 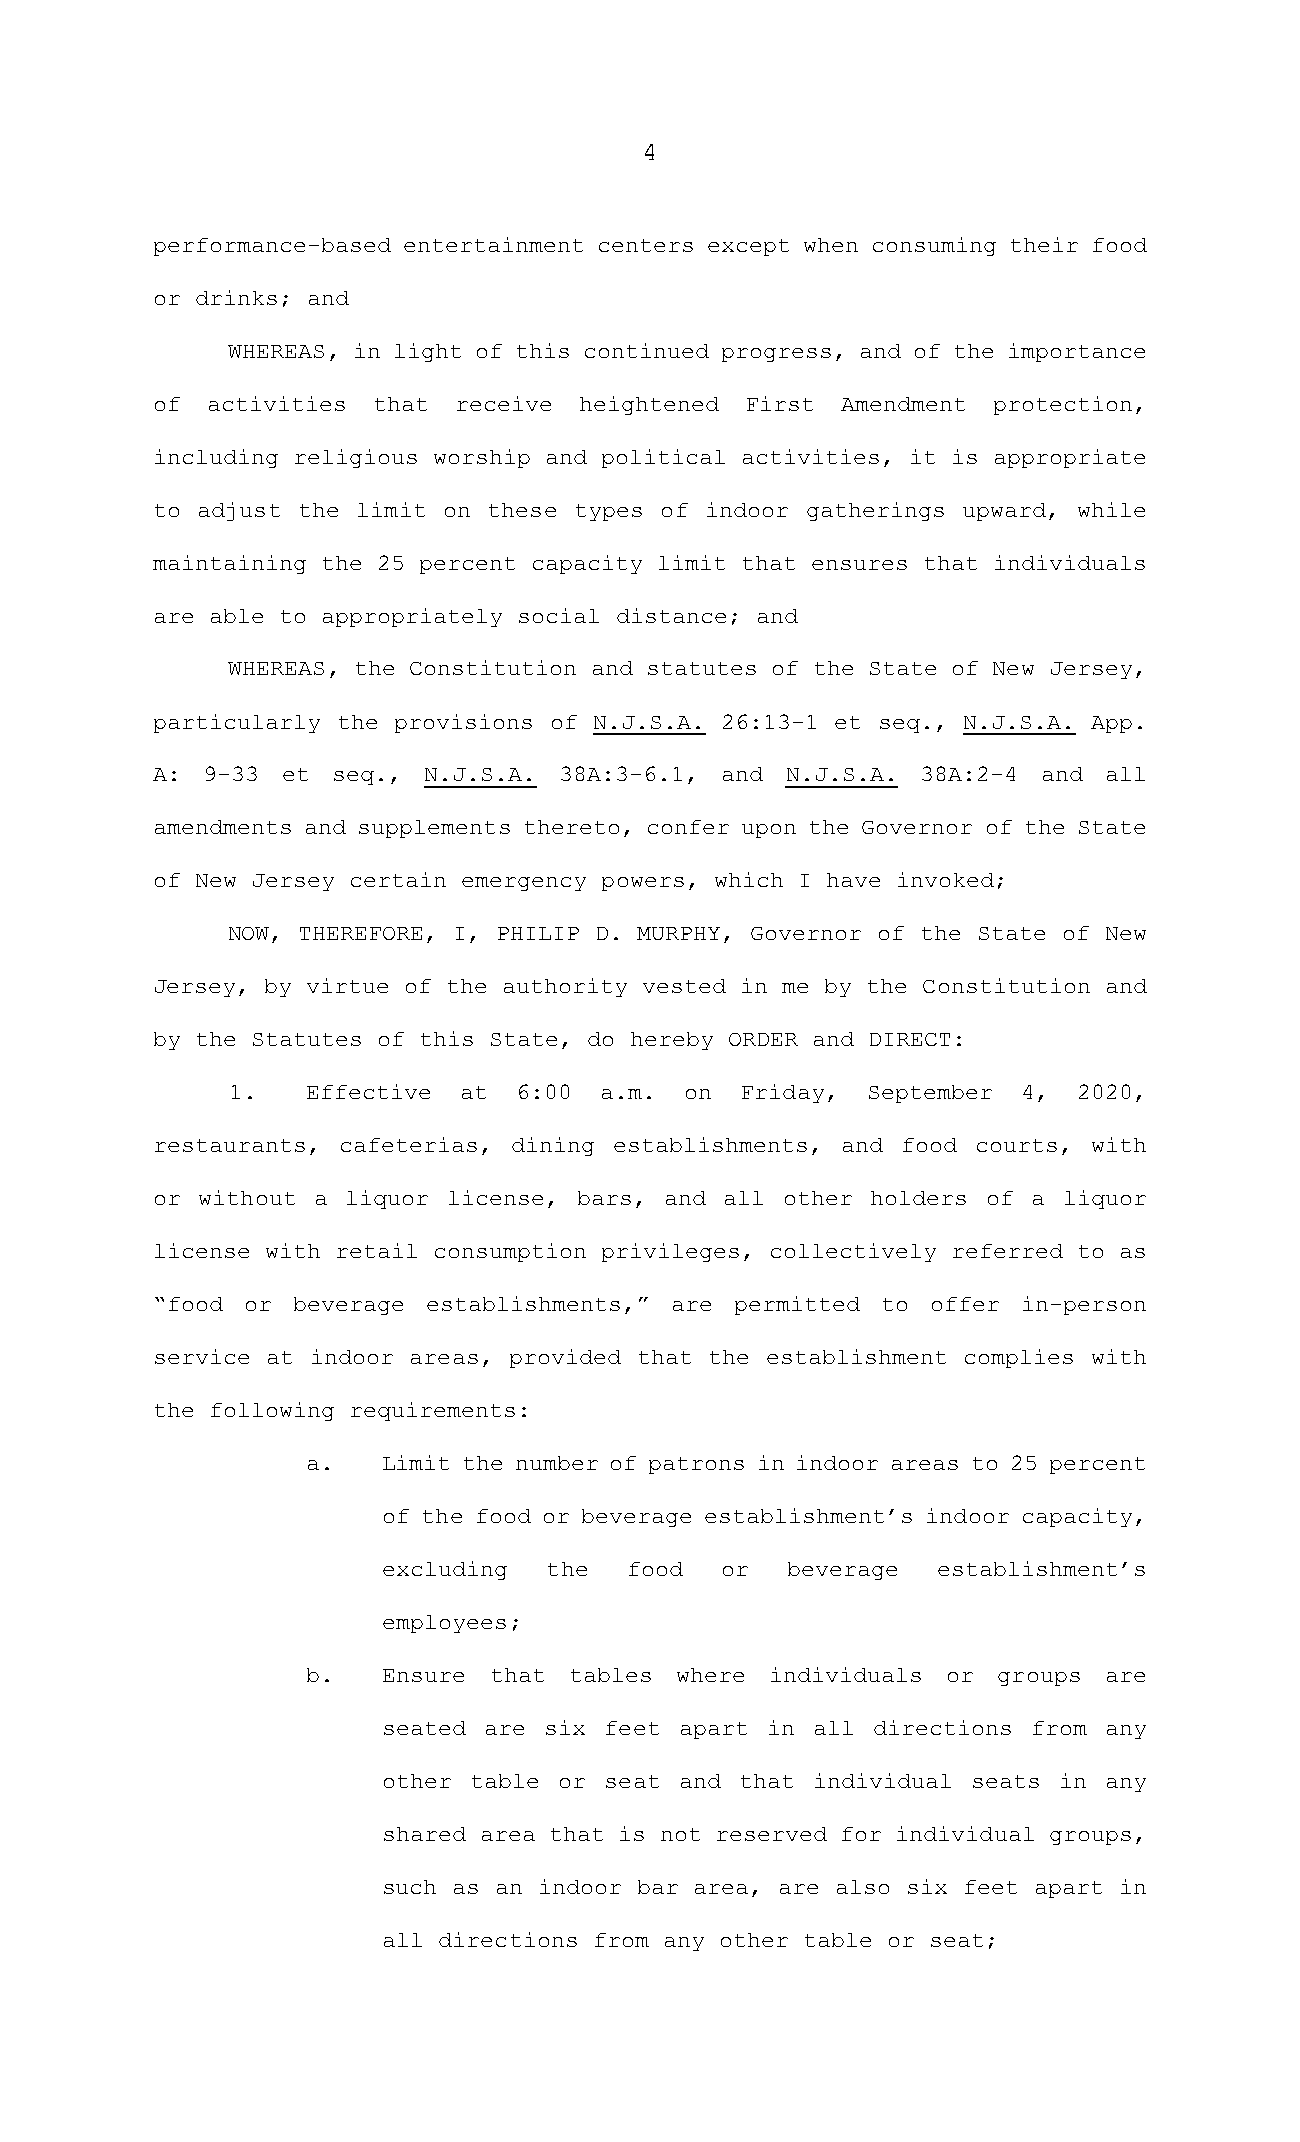 I want to click on such, so click(x=410, y=1887).
